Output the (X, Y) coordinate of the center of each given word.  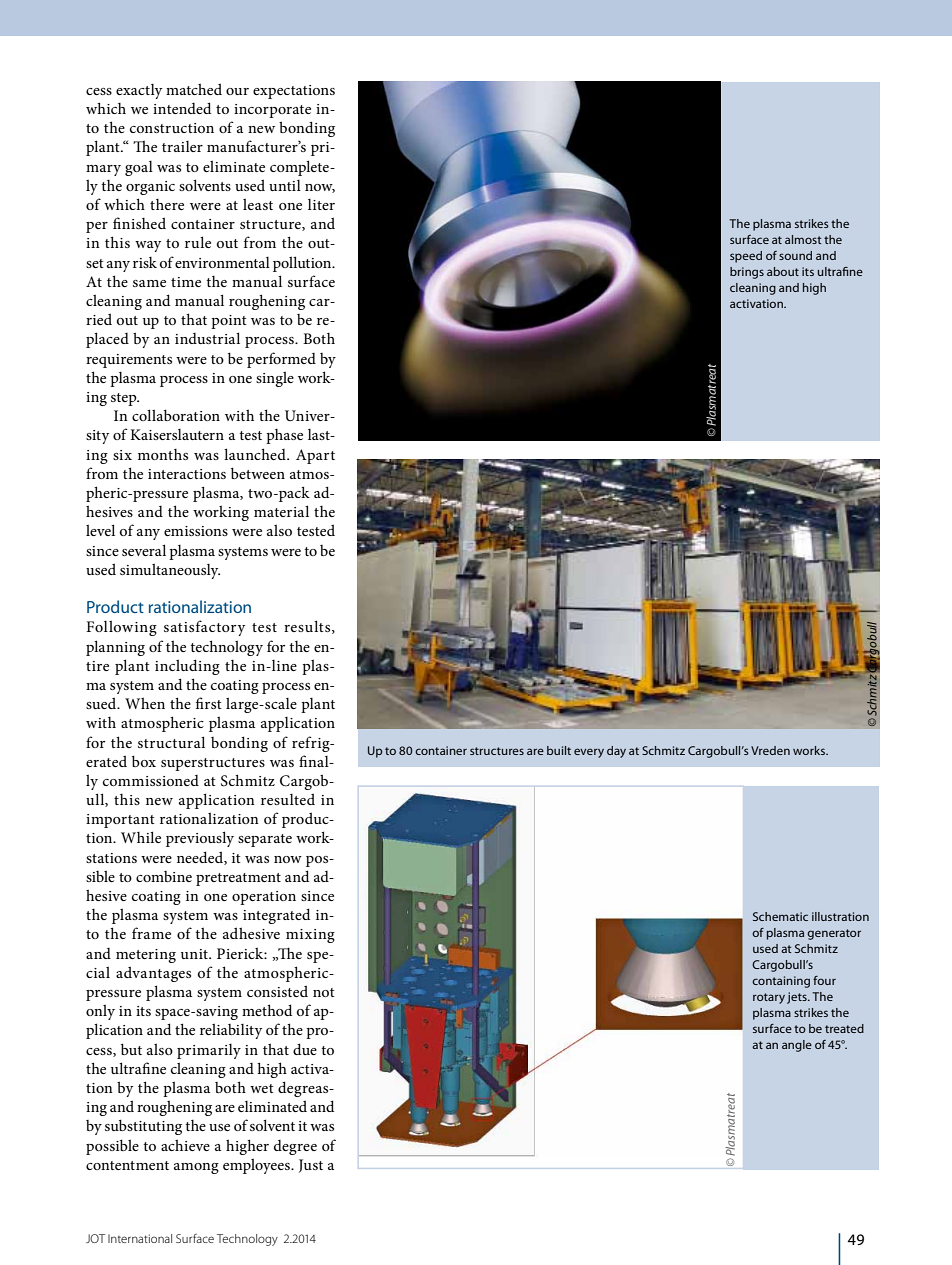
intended (182, 108)
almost (803, 239)
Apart (315, 456)
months (163, 454)
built (559, 750)
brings (747, 273)
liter (321, 204)
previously (200, 839)
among (196, 1168)
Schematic (780, 916)
